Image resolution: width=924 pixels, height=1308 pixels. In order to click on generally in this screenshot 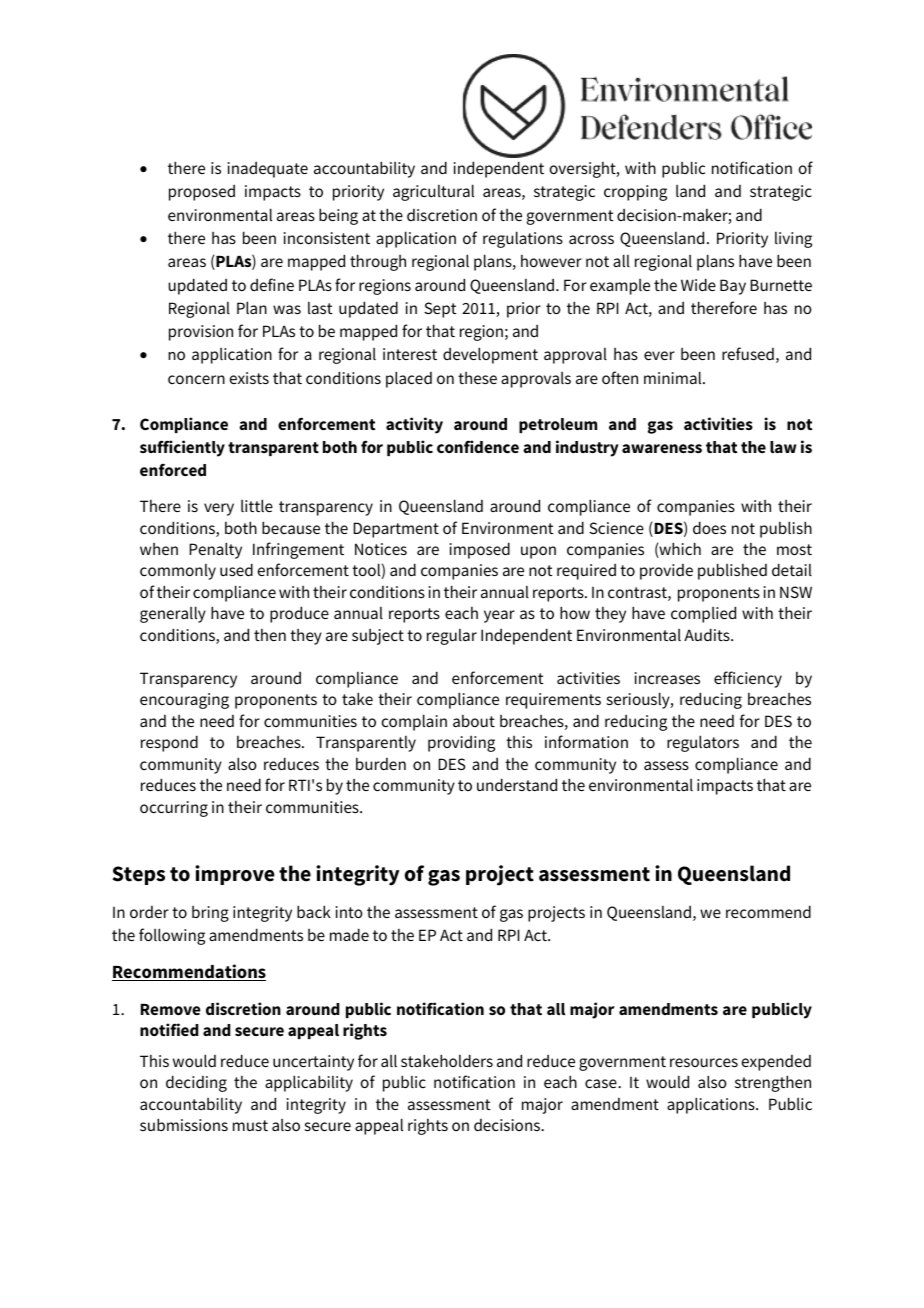, I will do `click(173, 614)`.
